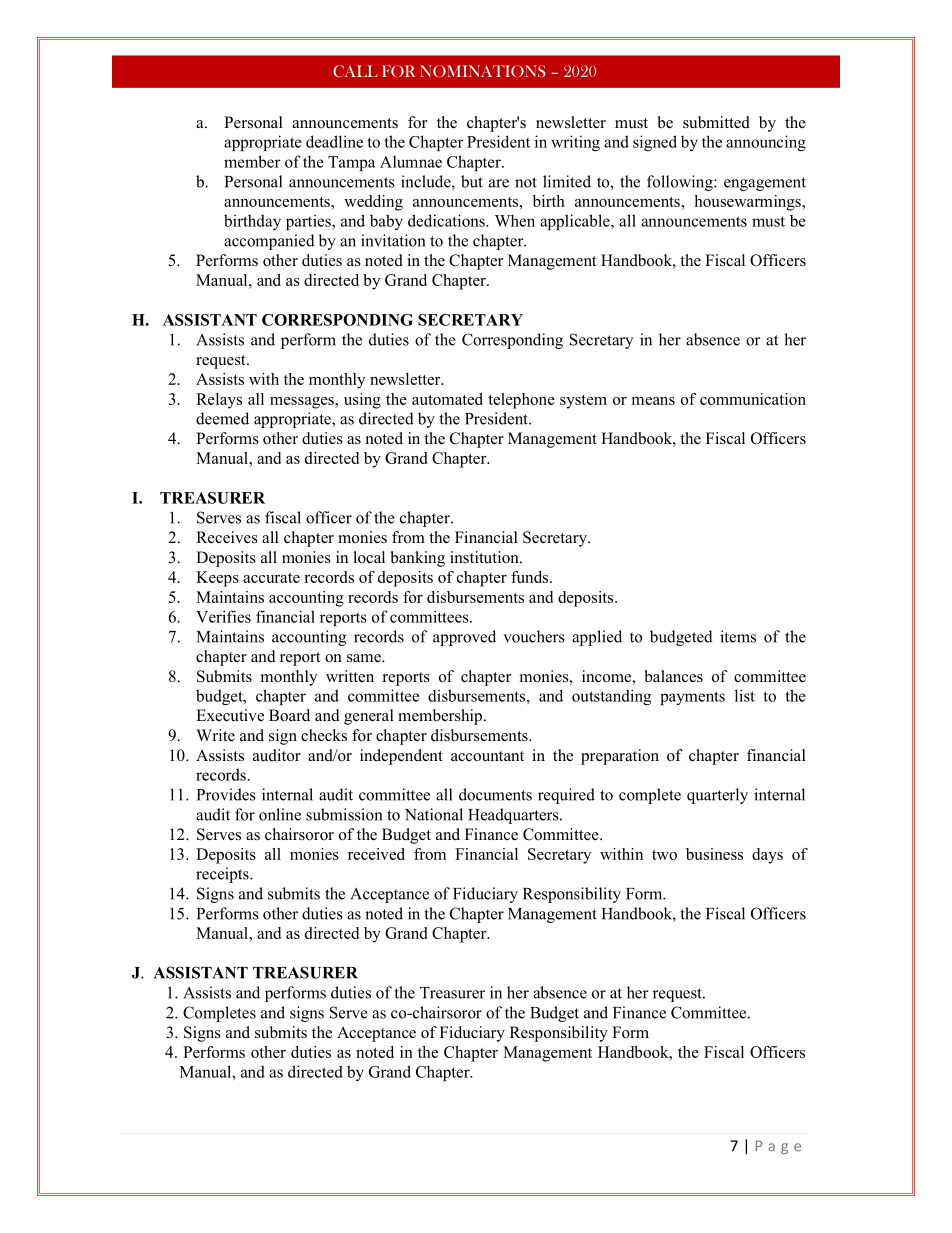 The image size is (952, 1233). Describe the element at coordinates (483, 71) in the screenshot. I see `NOMINATIONS` at that location.
